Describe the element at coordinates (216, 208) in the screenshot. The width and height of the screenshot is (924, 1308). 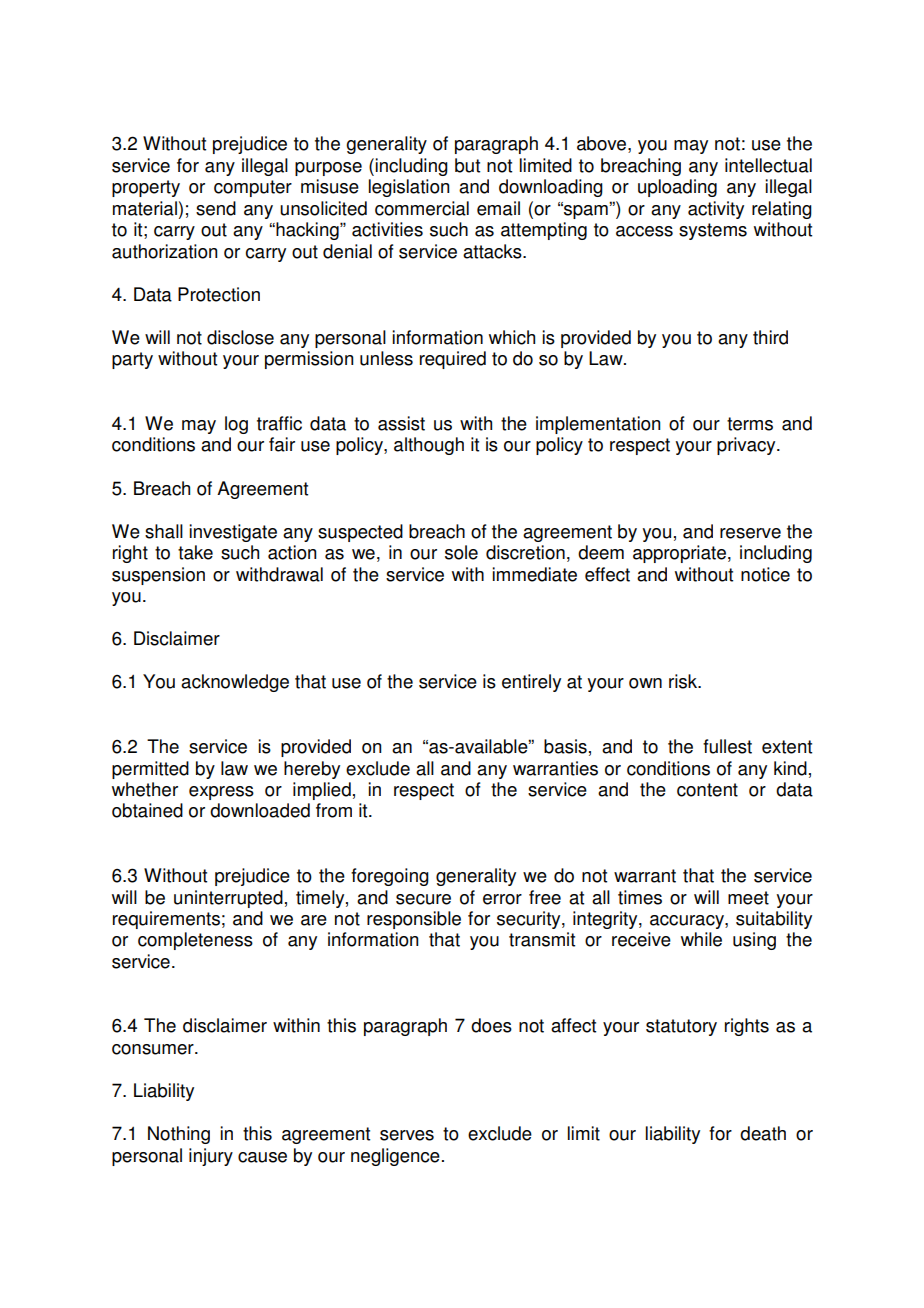
I see `send` at that location.
